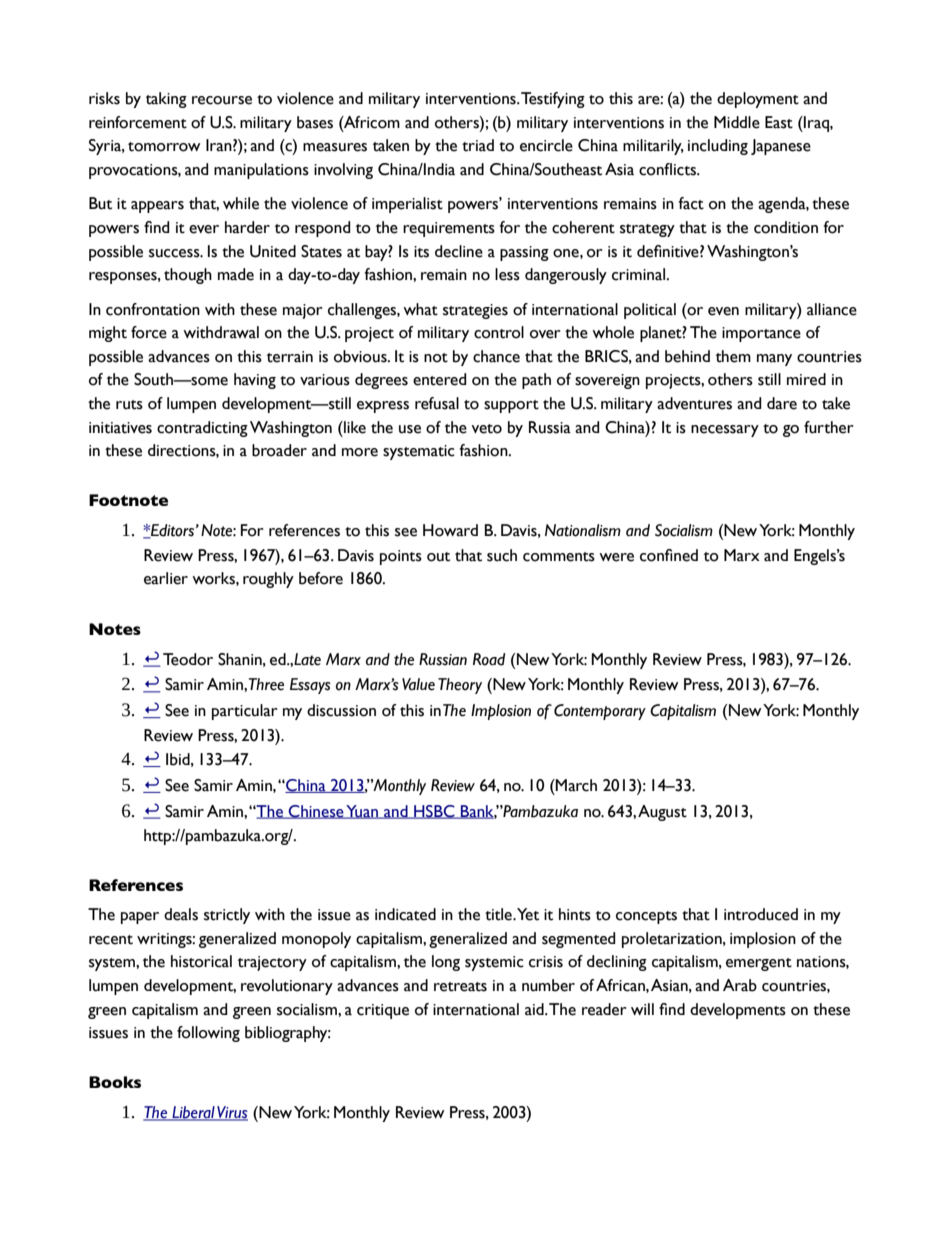 The width and height of the image is (952, 1233). Describe the element at coordinates (737, 122) in the image. I see `Middle` at that location.
